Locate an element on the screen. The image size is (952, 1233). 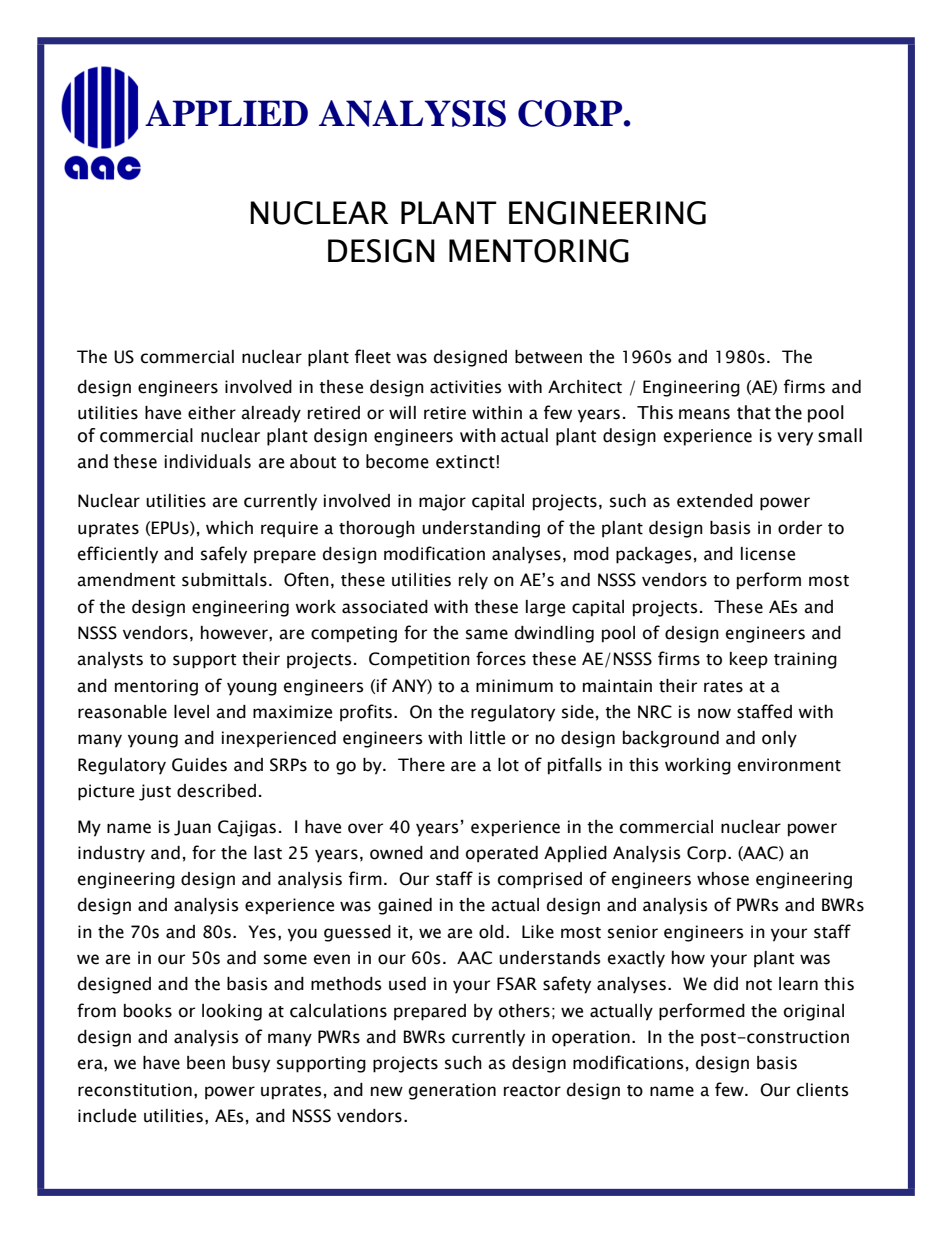
operated is located at coordinates (502, 854).
